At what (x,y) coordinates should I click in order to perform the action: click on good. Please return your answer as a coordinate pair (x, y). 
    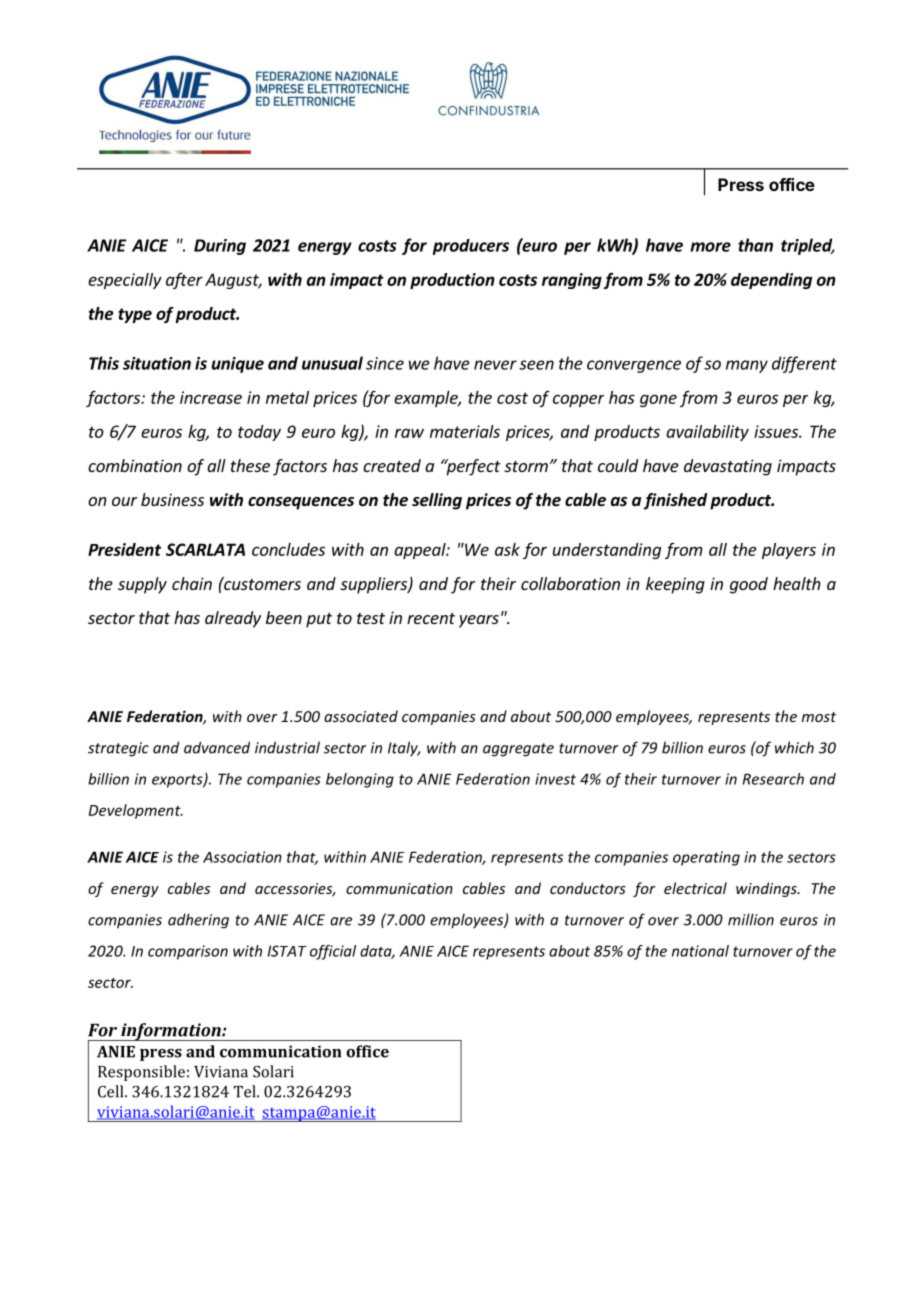
    Looking at the image, I should click on (749, 585).
